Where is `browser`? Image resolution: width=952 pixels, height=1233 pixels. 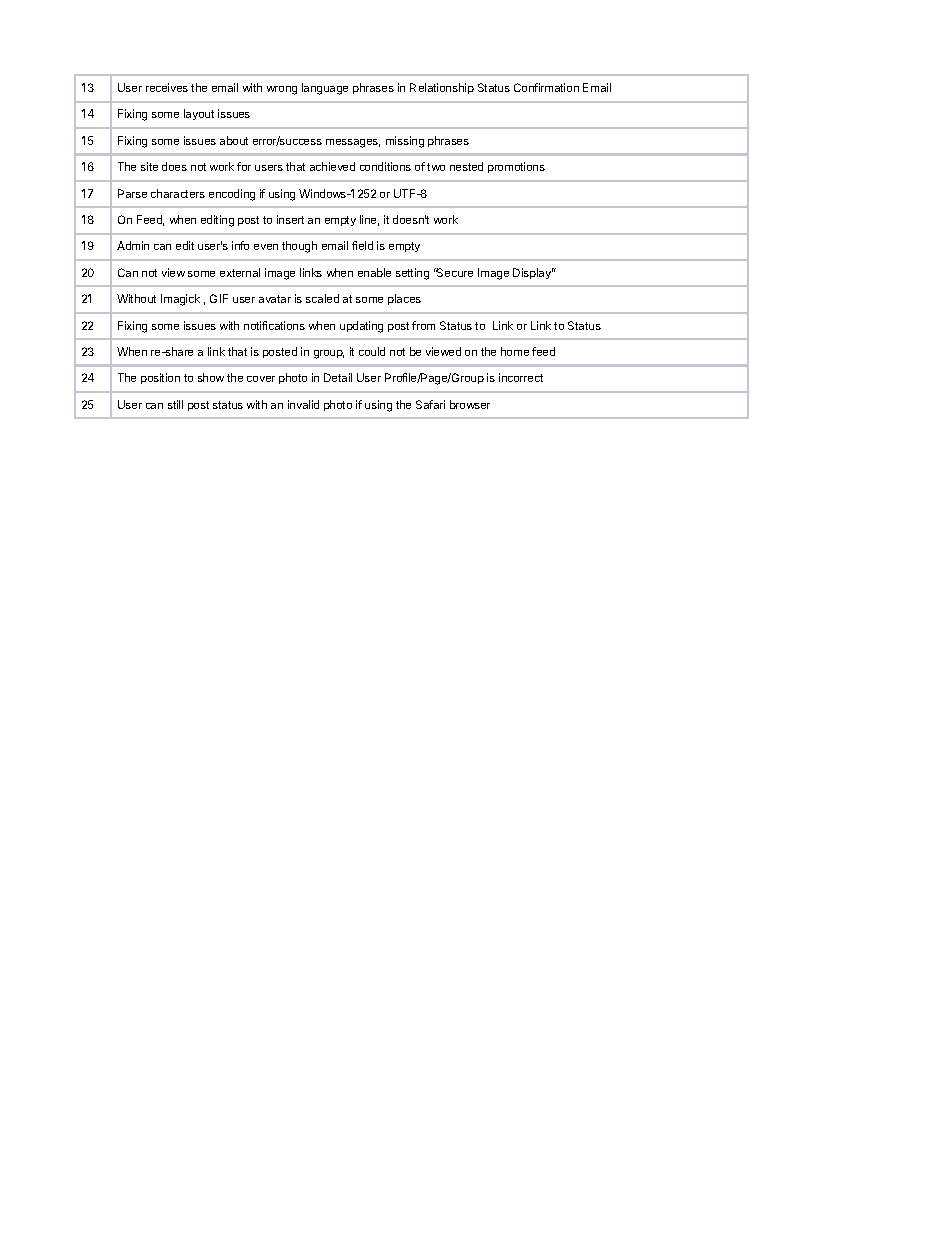 browser is located at coordinates (470, 404).
